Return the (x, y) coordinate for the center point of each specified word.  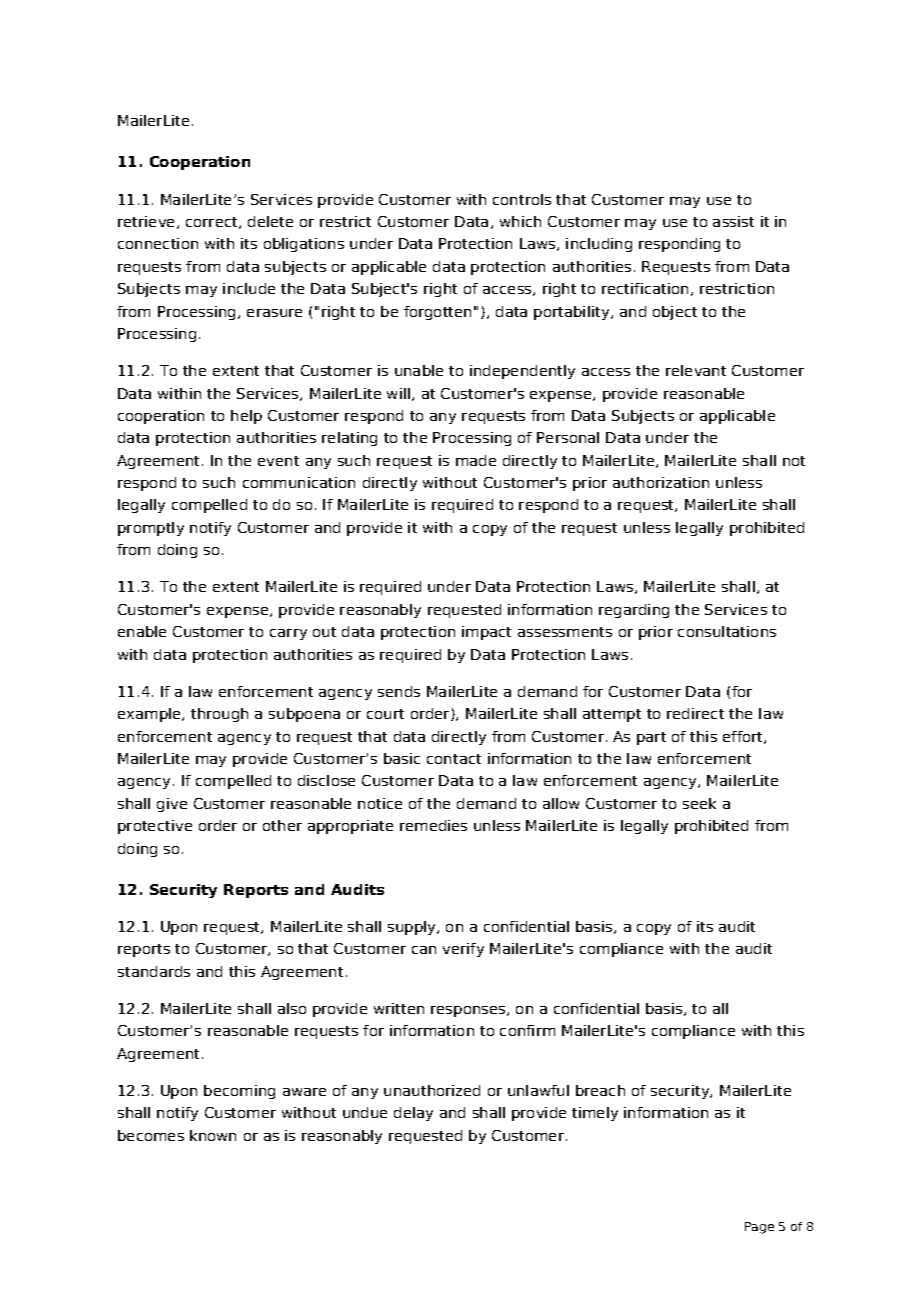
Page (759, 1228)
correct (213, 223)
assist (733, 221)
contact (454, 759)
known (213, 1135)
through (219, 715)
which (520, 221)
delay (413, 1114)
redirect (695, 713)
